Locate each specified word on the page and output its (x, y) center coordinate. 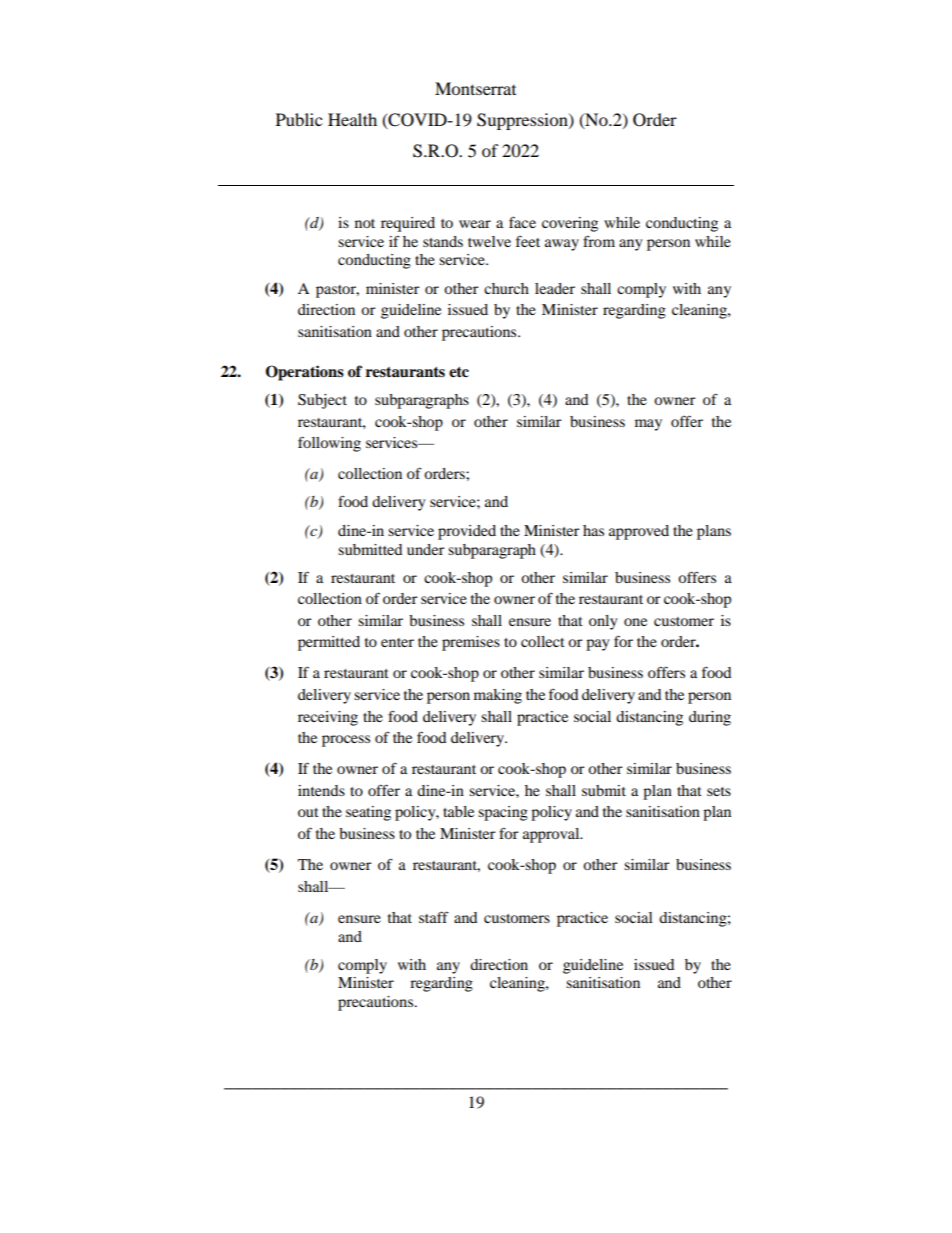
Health (352, 119)
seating (368, 813)
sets (719, 791)
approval (552, 835)
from (599, 241)
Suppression (523, 121)
